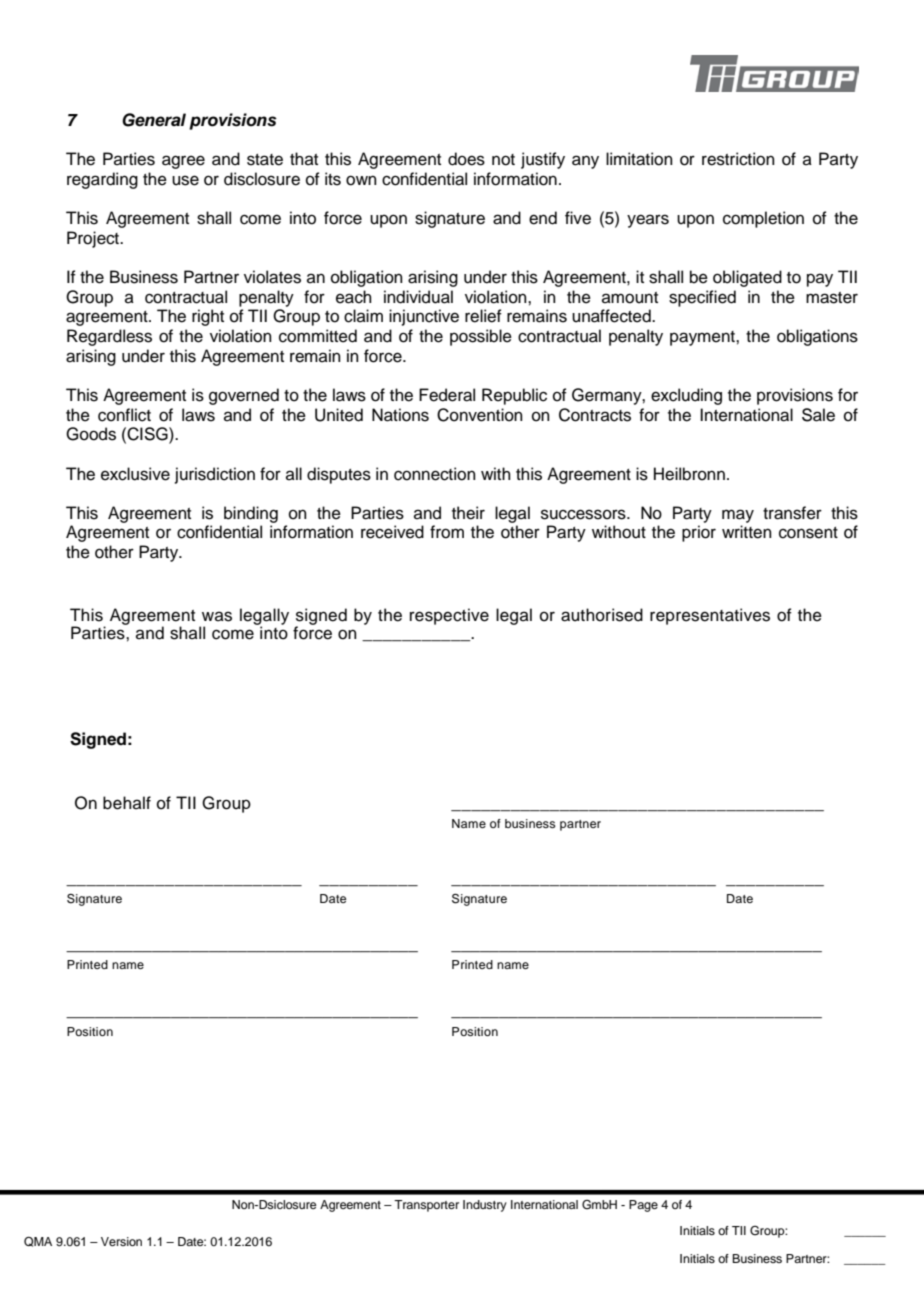 This image has width=924, height=1308. Describe the element at coordinates (738, 159) in the image. I see `restriction` at that location.
